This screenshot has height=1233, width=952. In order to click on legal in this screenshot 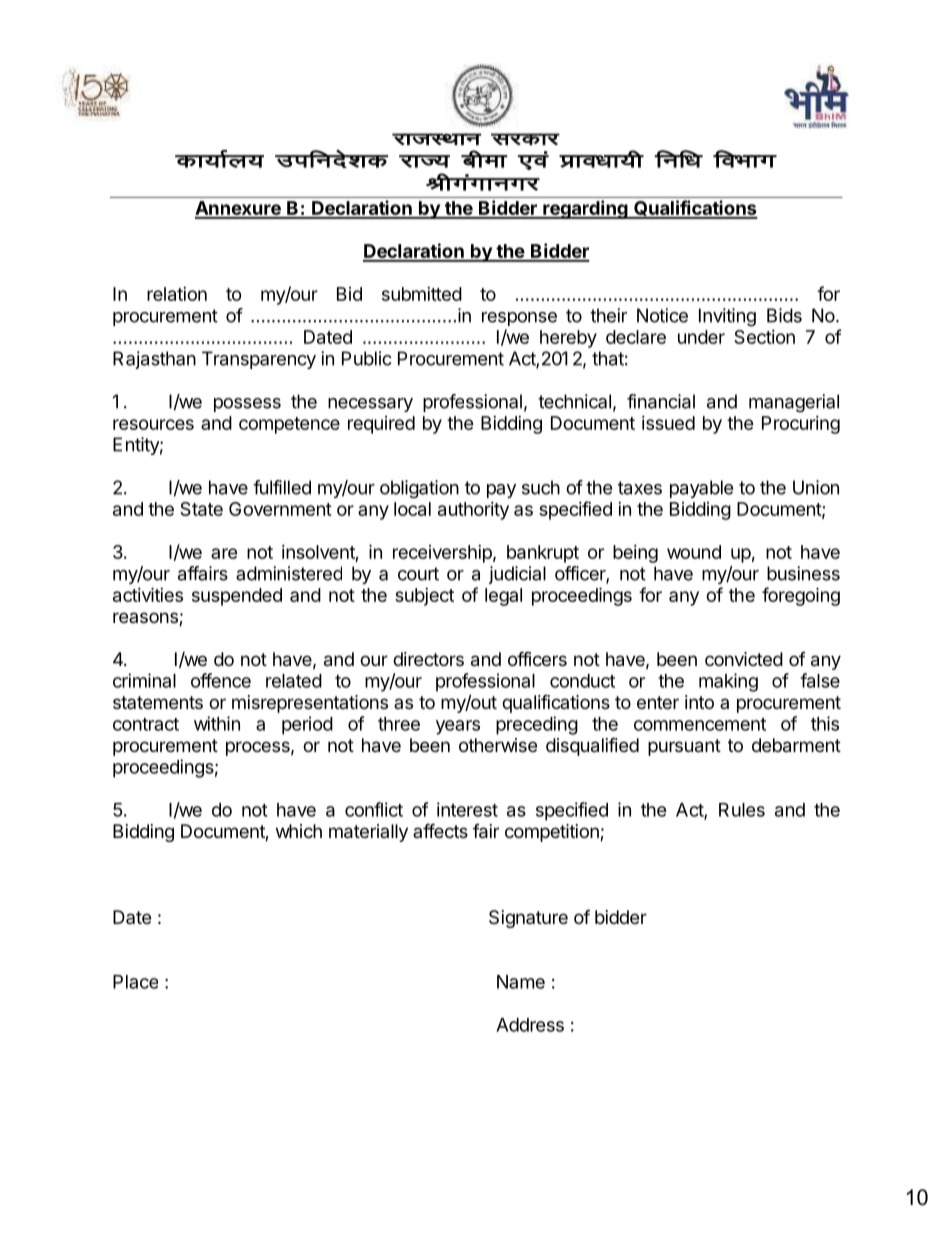, I will do `click(503, 597)`.
